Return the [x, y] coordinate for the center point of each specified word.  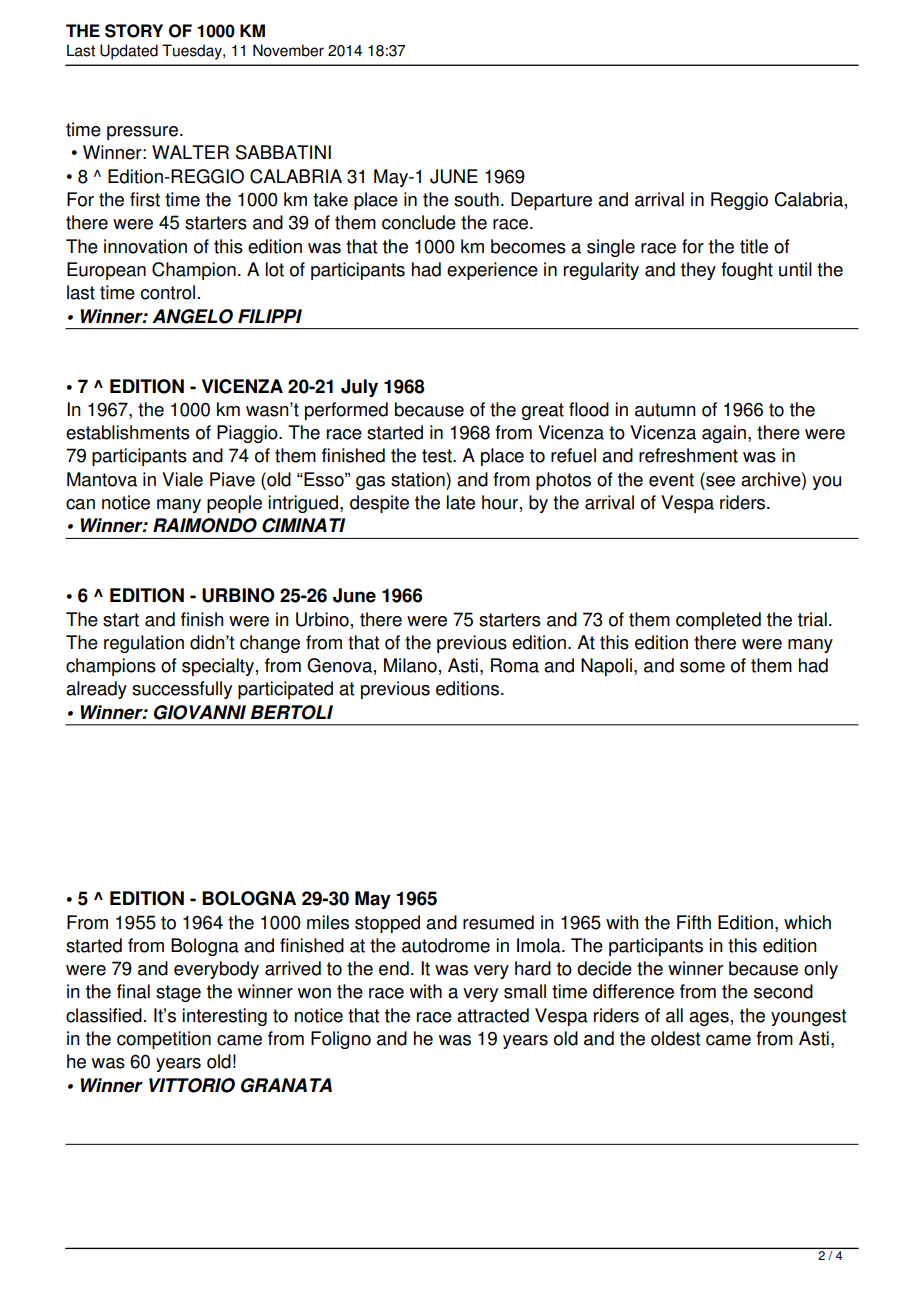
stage [178, 993]
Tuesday [193, 52]
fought [747, 271]
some [702, 667]
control [168, 292]
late [461, 502]
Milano [410, 665]
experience [492, 271]
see [719, 480]
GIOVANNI [200, 712]
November [288, 50]
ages [709, 1019]
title [754, 246]
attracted [493, 1015]
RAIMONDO [205, 525]
